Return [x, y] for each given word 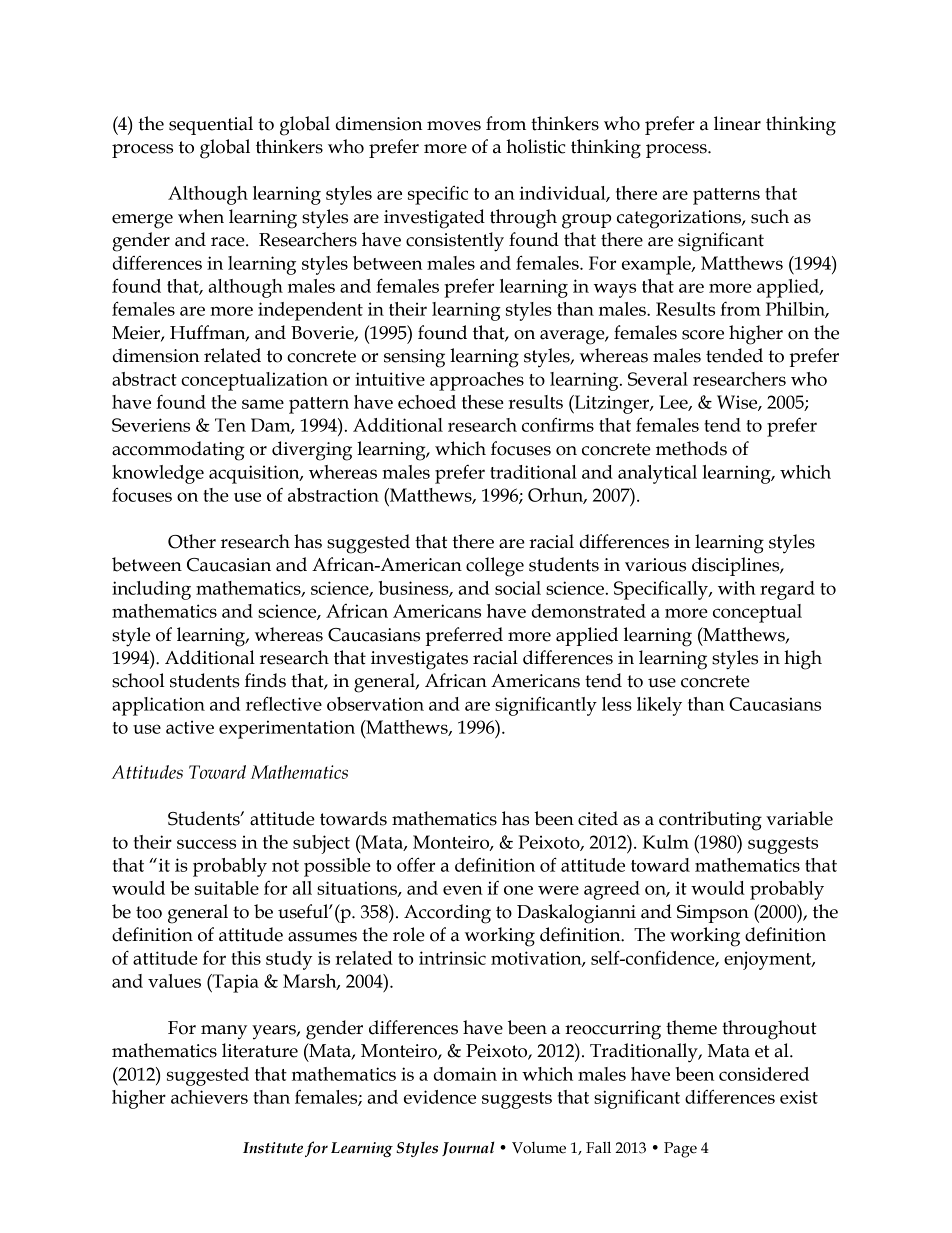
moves [454, 126]
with [737, 588]
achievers [209, 1097]
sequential [211, 125]
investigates [419, 660]
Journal [468, 1148]
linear [737, 123]
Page [680, 1150]
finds [265, 680]
